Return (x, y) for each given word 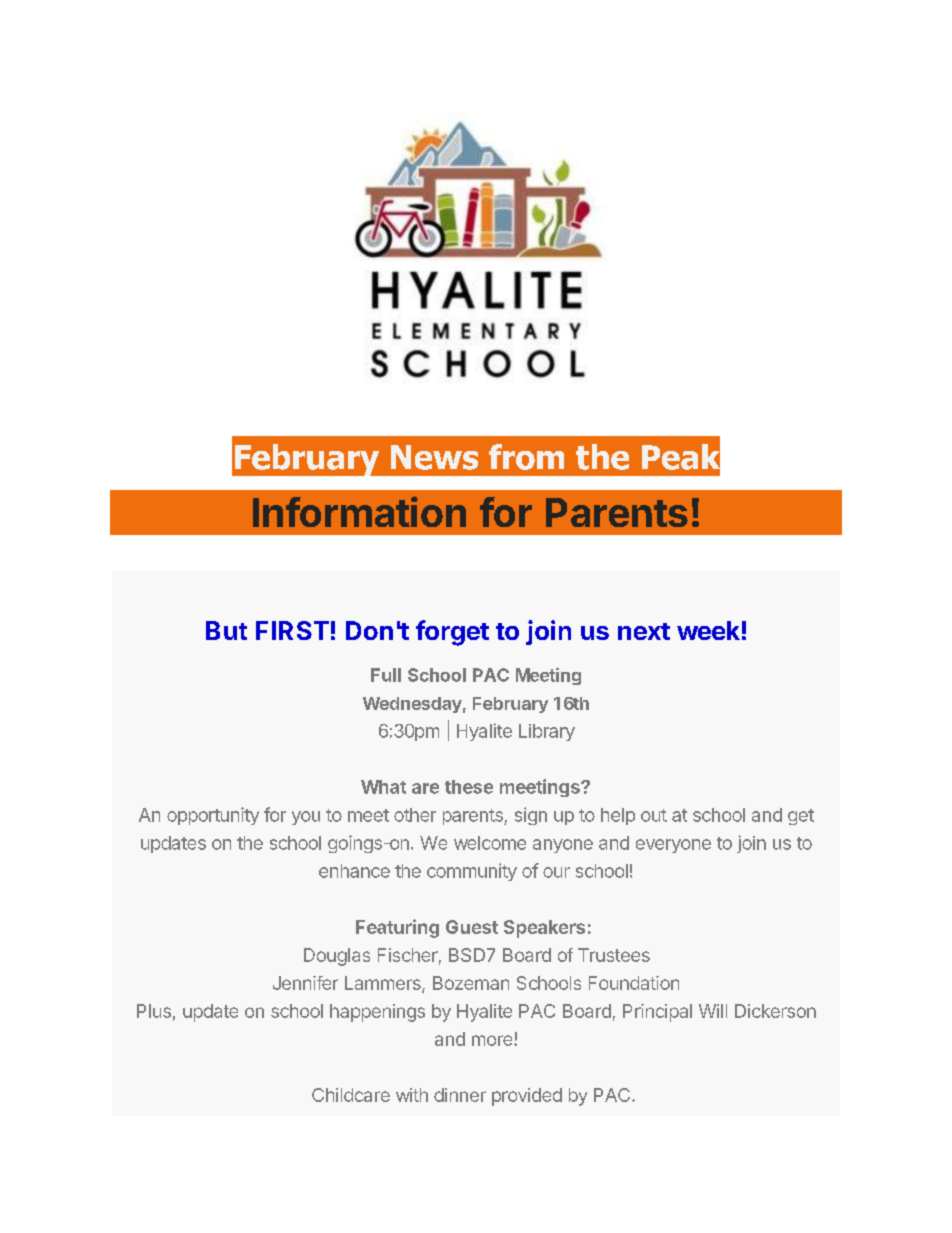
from (526, 457)
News (434, 457)
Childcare (351, 1095)
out (654, 815)
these (469, 787)
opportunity (213, 816)
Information (359, 511)
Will (713, 1011)
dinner (460, 1095)
